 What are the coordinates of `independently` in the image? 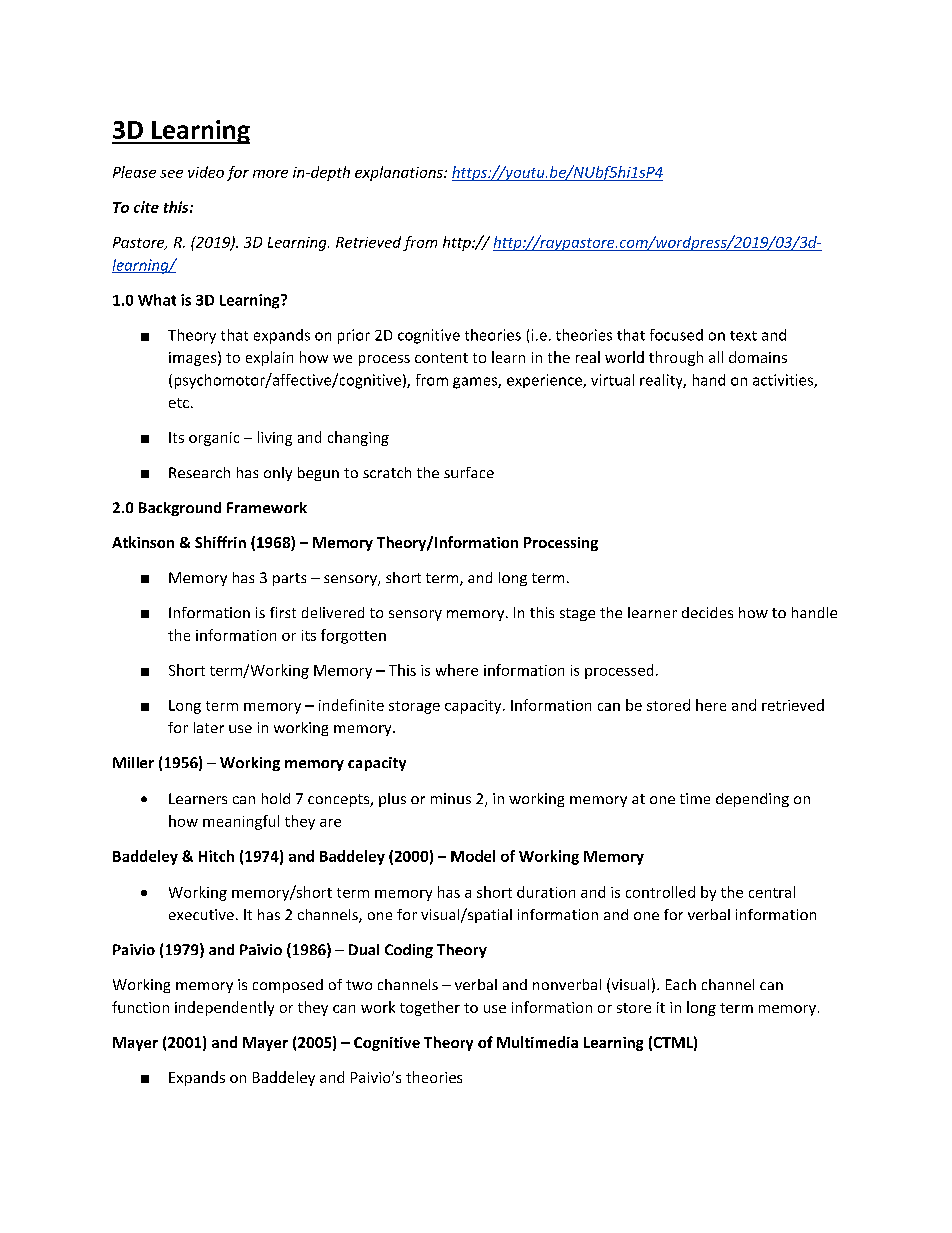 It's located at (224, 1008).
